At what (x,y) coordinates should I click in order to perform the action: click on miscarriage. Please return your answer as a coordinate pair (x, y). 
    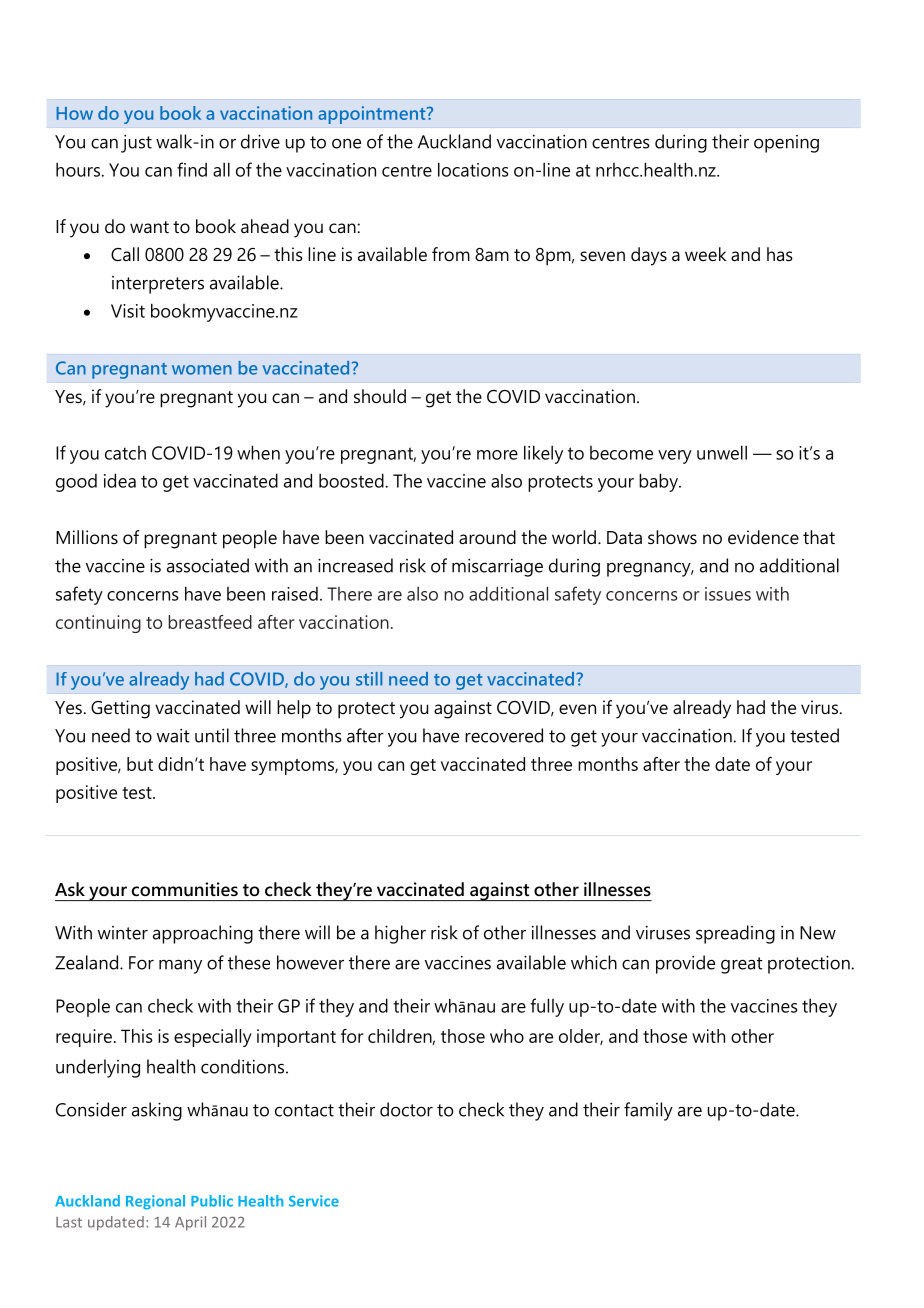
    Looking at the image, I should click on (497, 568).
